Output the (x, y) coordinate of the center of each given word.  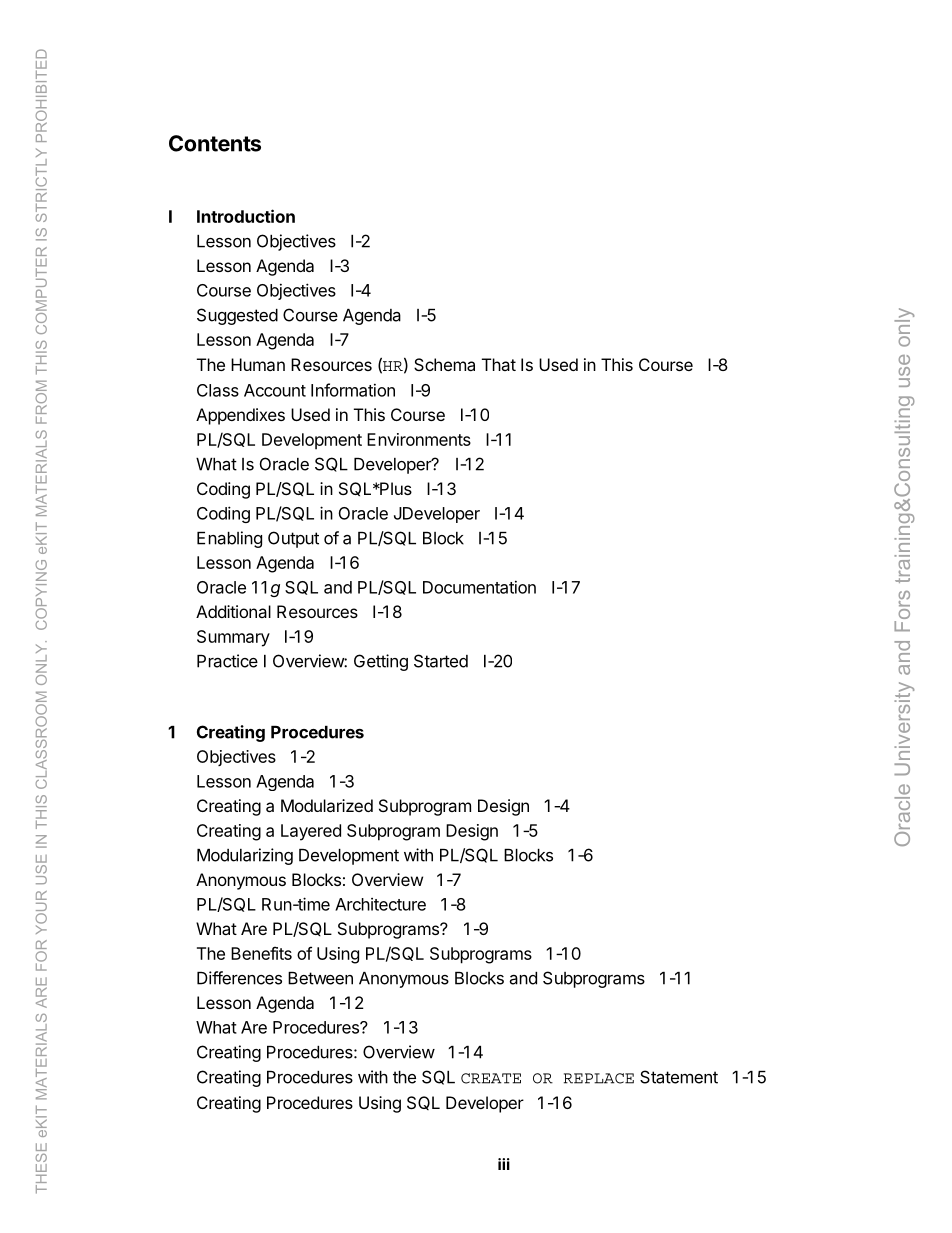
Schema (444, 364)
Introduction (246, 216)
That (499, 364)
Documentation (479, 587)
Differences (239, 978)
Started (441, 661)
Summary (233, 638)
